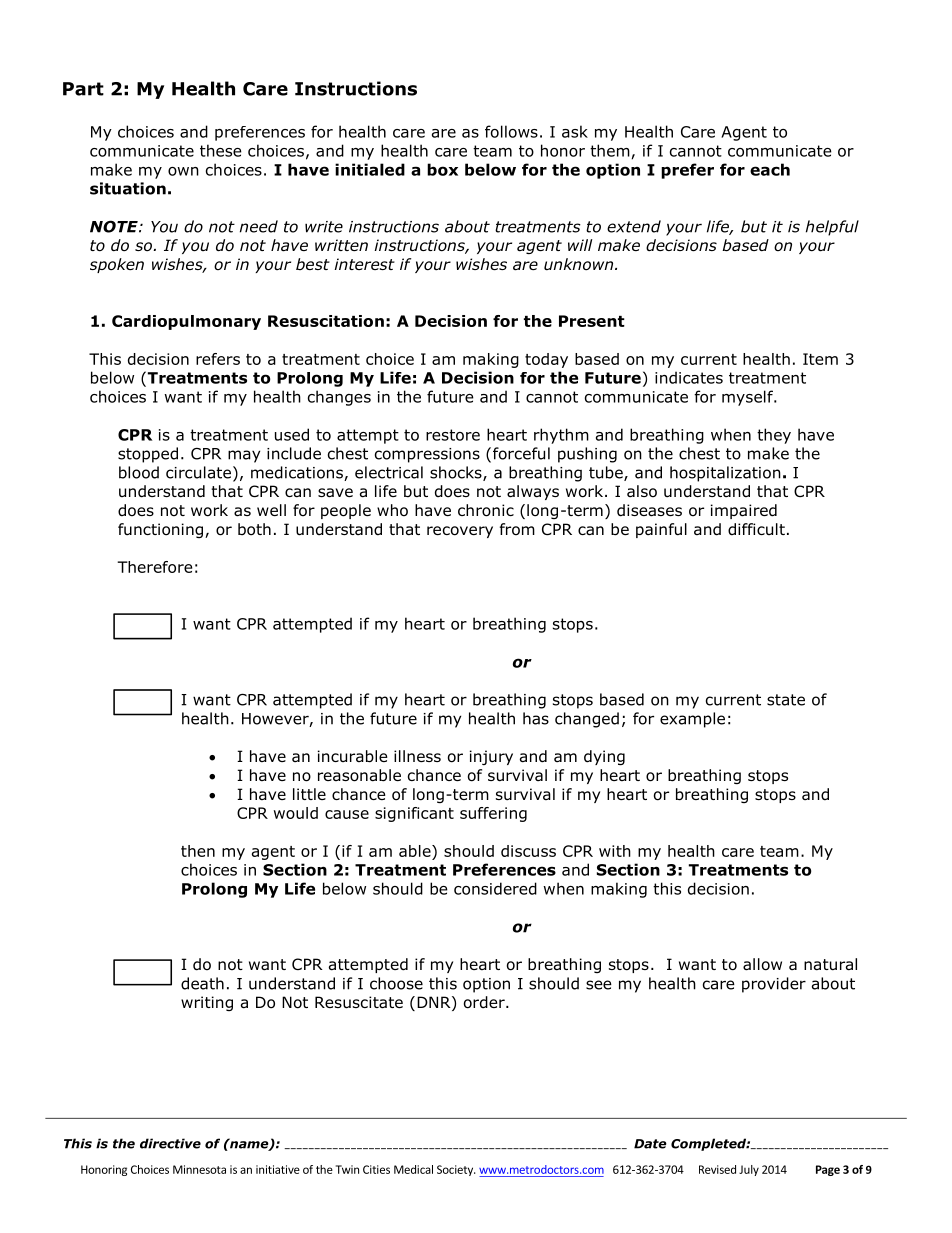 This screenshot has height=1233, width=952. I want to click on each, so click(770, 169).
